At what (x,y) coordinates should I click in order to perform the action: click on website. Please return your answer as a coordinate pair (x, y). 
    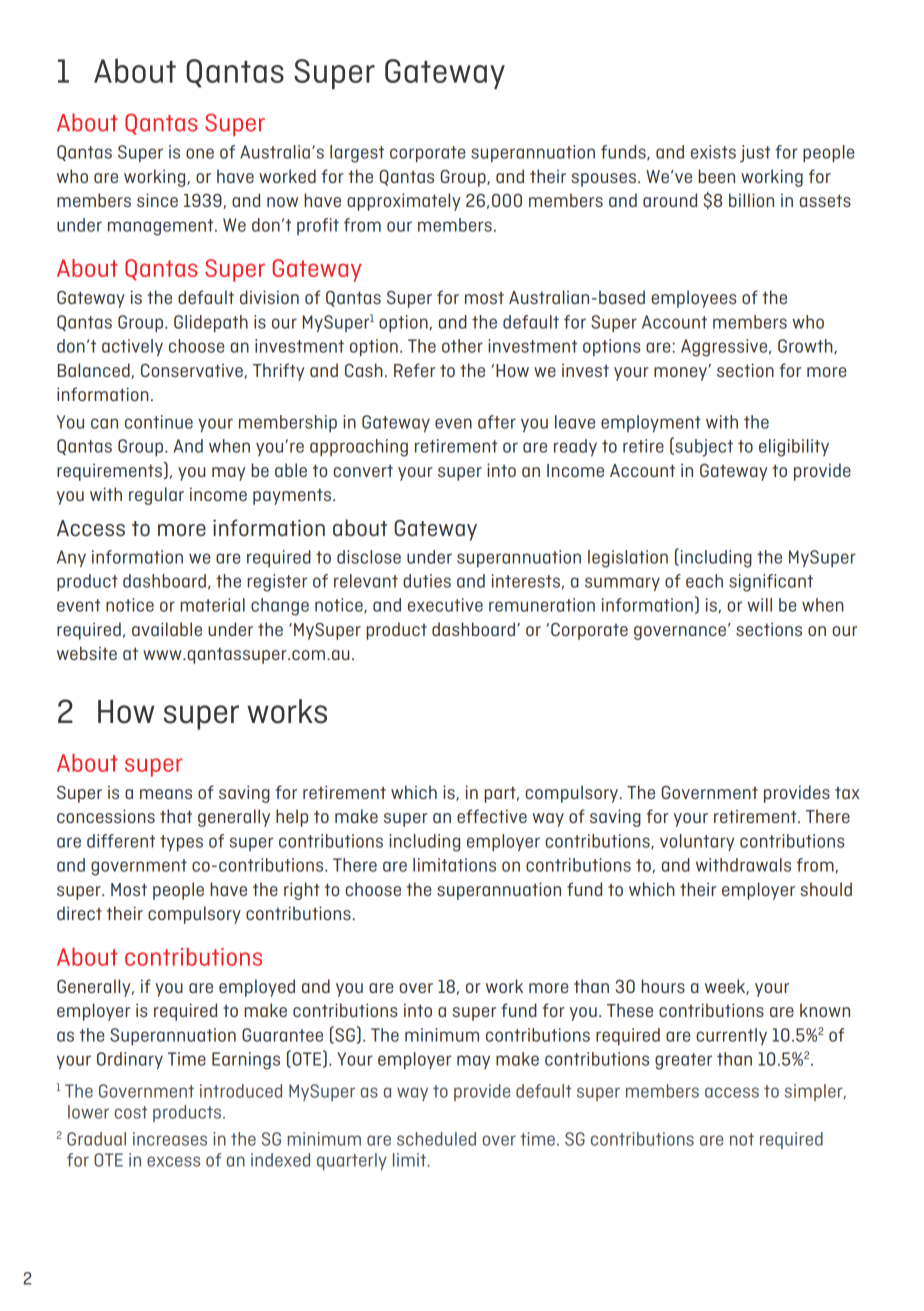
    Looking at the image, I should click on (87, 653).
